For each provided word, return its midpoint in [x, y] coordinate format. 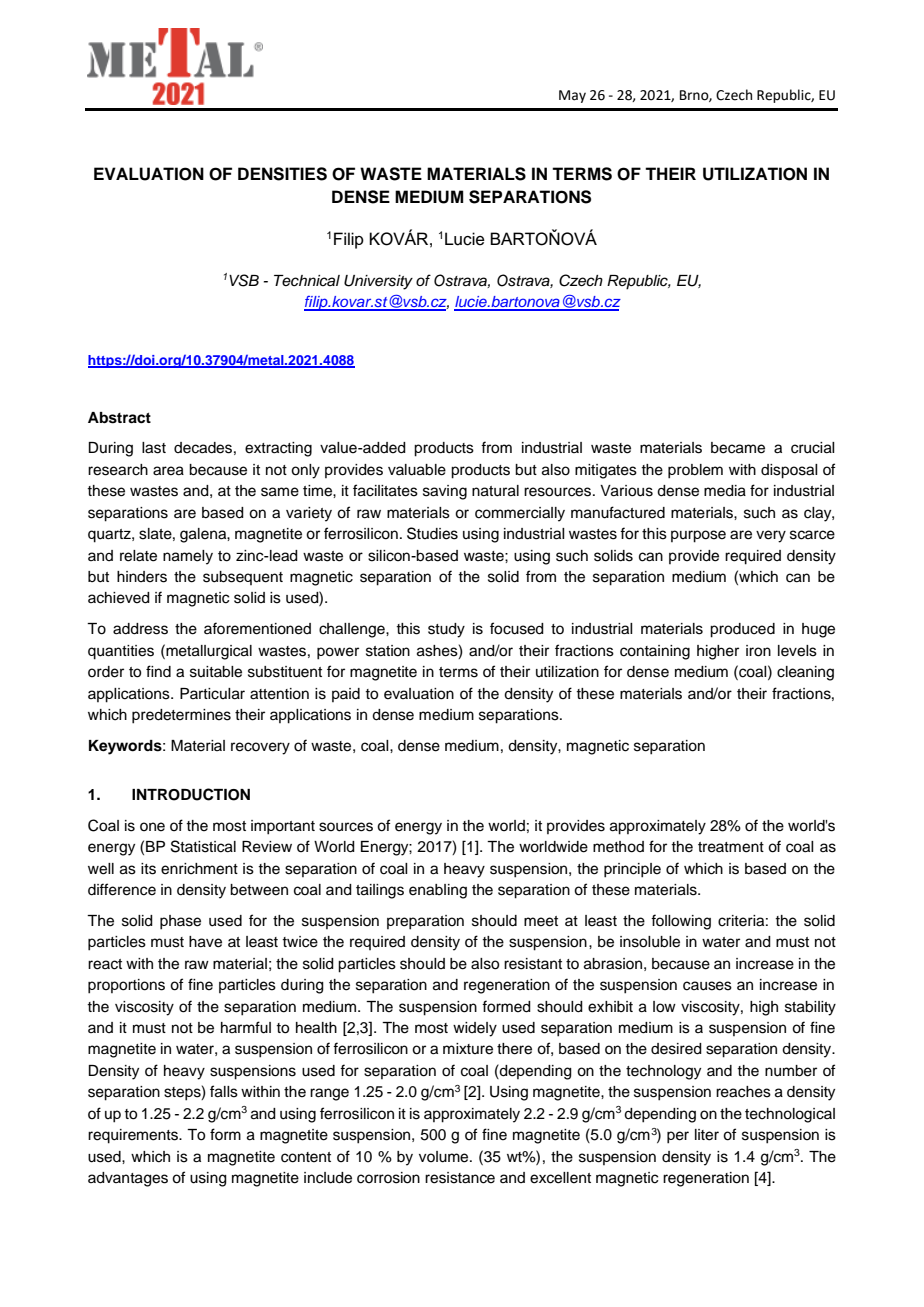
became [738, 448]
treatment [731, 847]
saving [445, 492]
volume [445, 1157]
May [572, 96]
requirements [134, 1136]
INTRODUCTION [191, 794]
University [378, 282]
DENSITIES [282, 174]
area [168, 471]
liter [707, 1135]
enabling [438, 891]
